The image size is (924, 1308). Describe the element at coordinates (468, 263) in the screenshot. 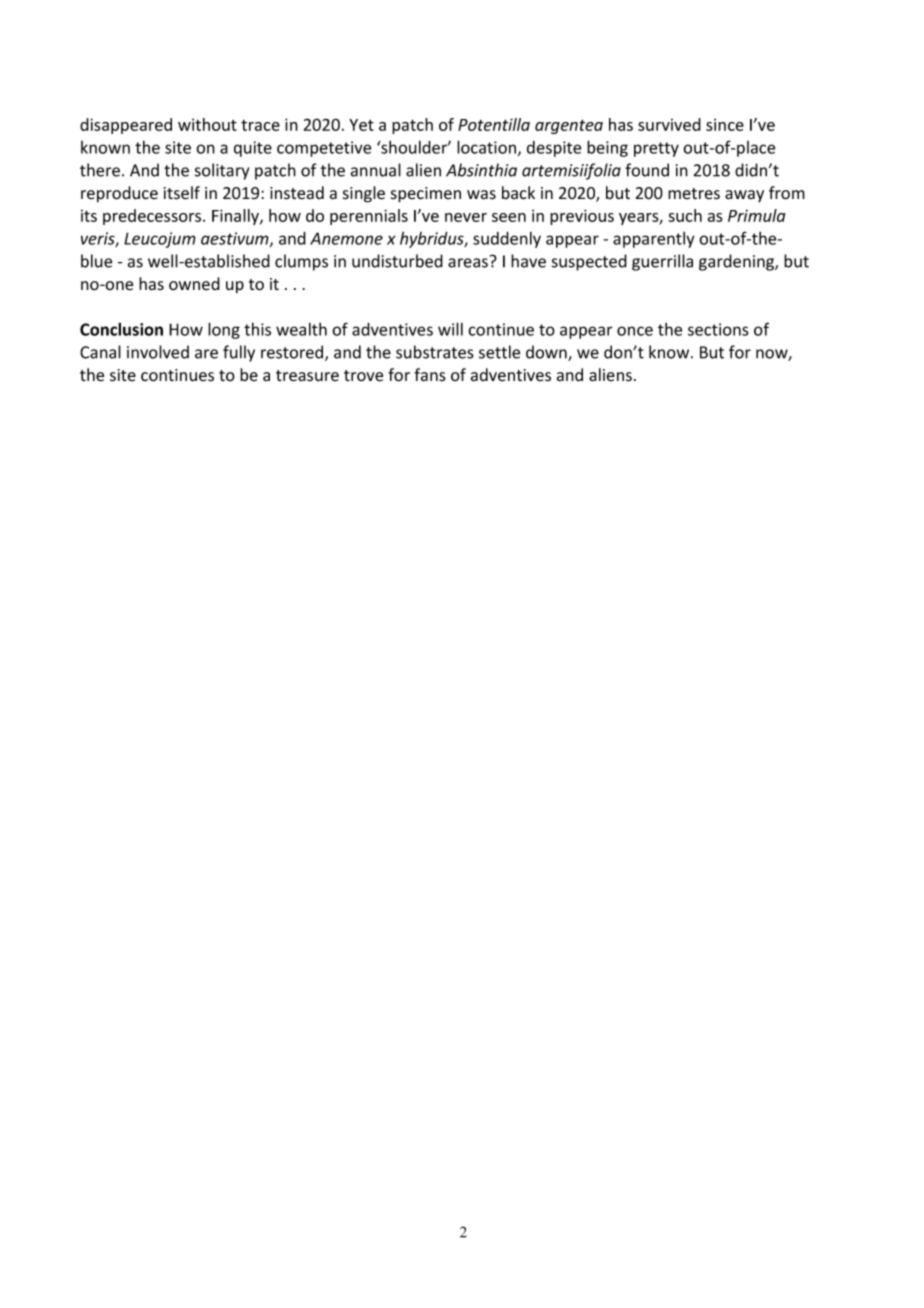

I see `areas` at that location.
